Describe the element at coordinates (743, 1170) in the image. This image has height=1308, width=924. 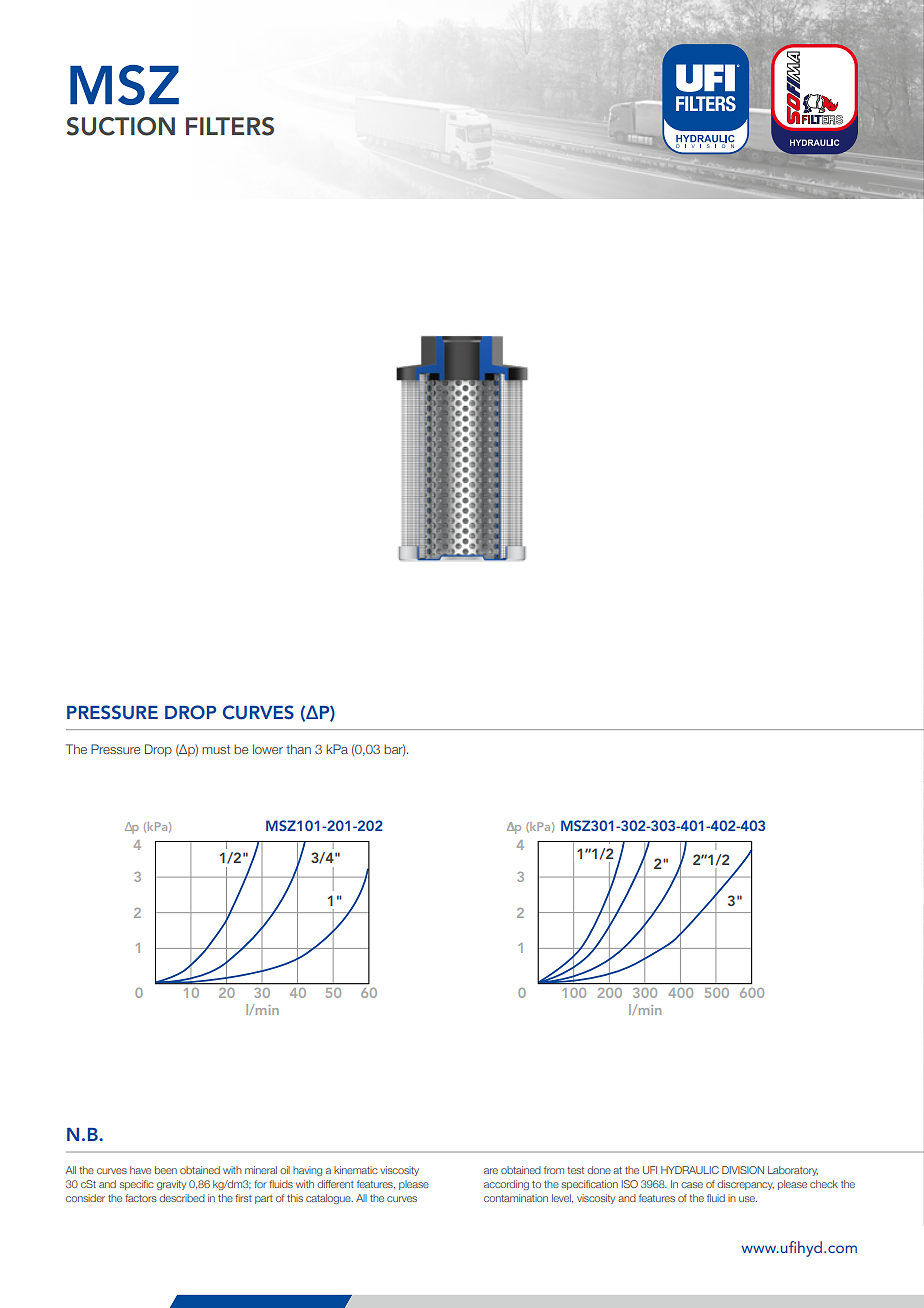
I see `DIVISION` at that location.
